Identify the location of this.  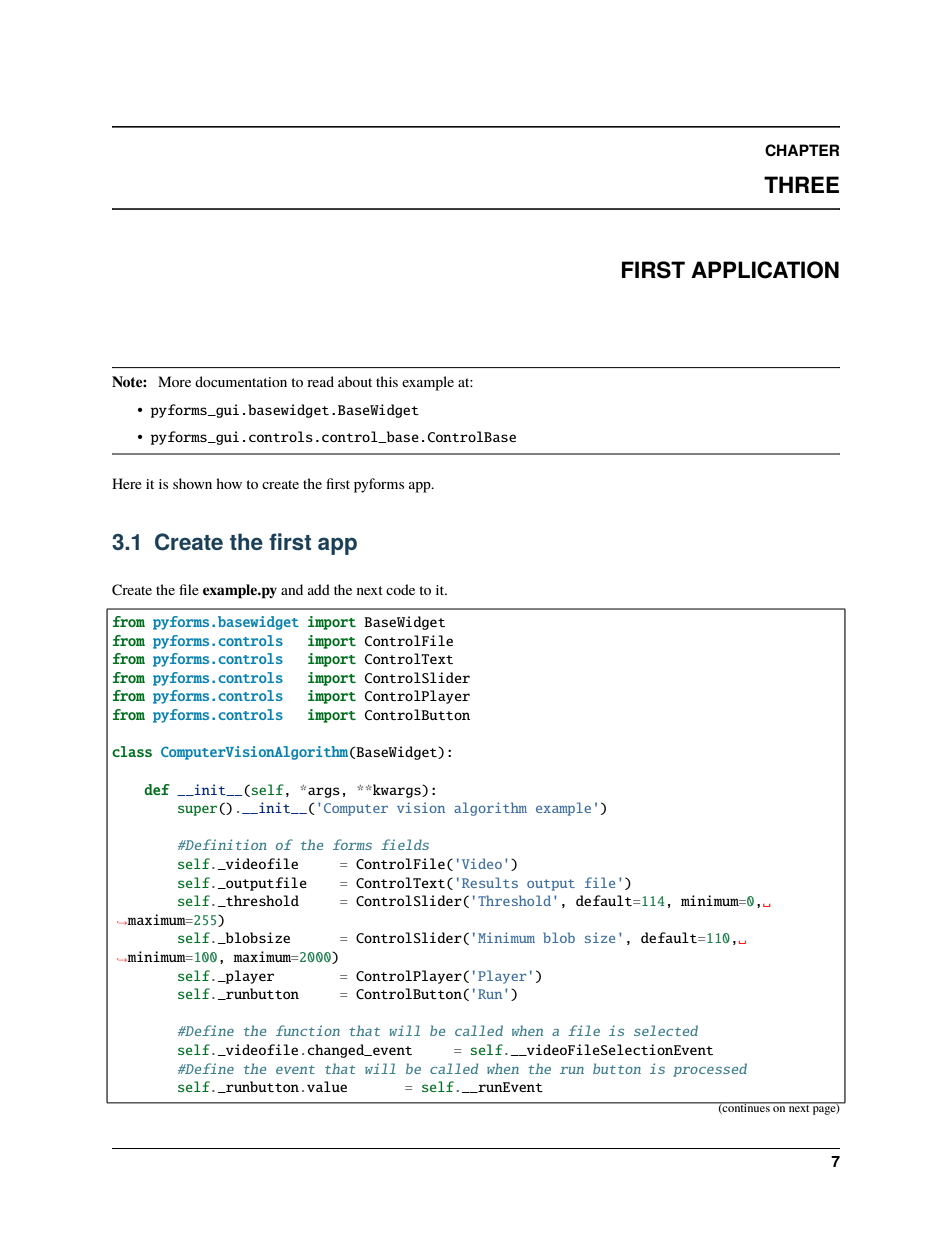
(387, 381).
